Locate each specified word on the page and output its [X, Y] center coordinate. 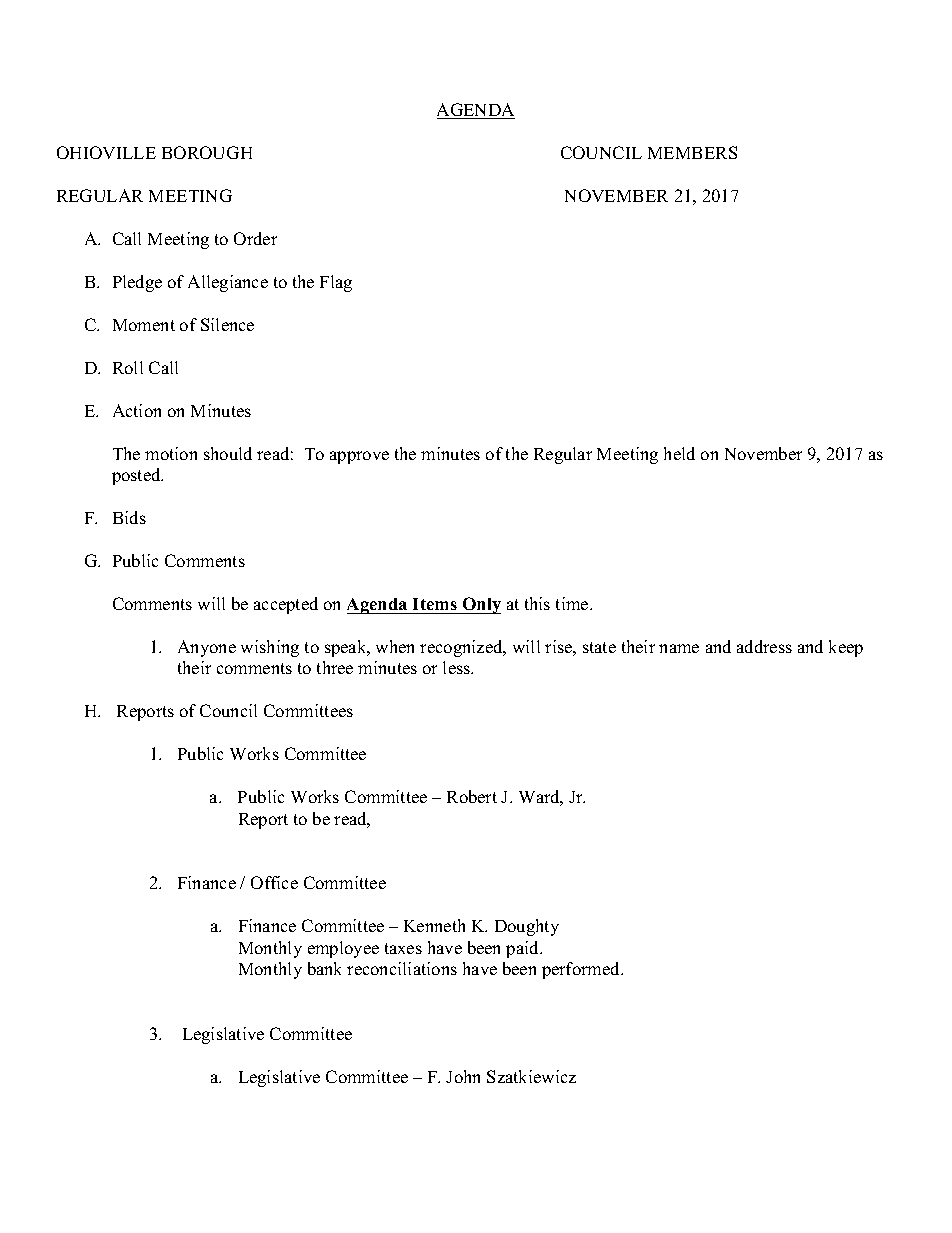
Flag [336, 283]
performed [582, 970]
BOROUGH [207, 152]
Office [274, 882]
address [764, 646]
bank [324, 968]
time [573, 603]
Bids [129, 517]
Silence [227, 324]
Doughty [527, 927]
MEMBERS [692, 152]
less [458, 667]
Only [480, 605]
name [679, 648]
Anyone [207, 648]
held [679, 453]
